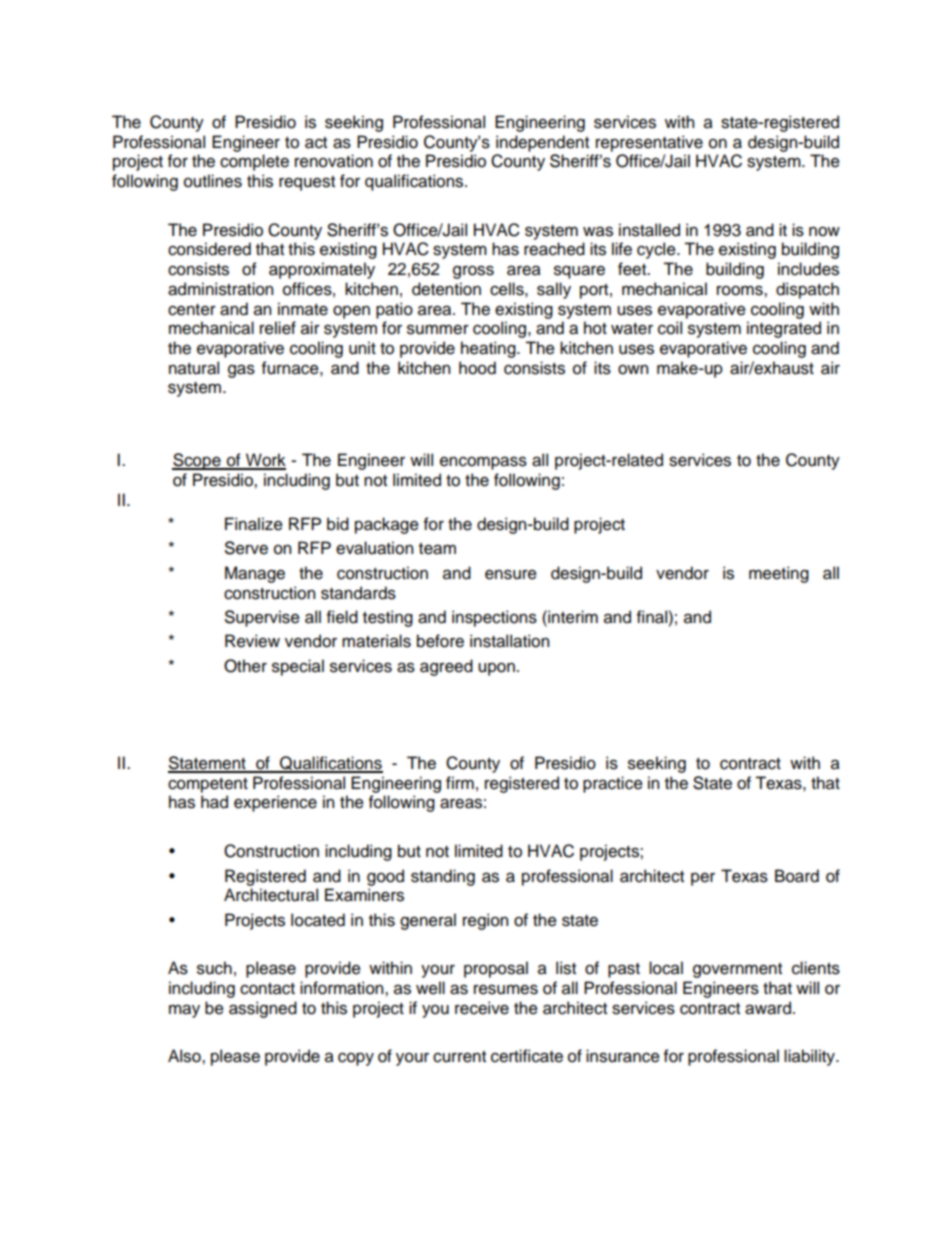  I want to click on independent, so click(542, 143).
